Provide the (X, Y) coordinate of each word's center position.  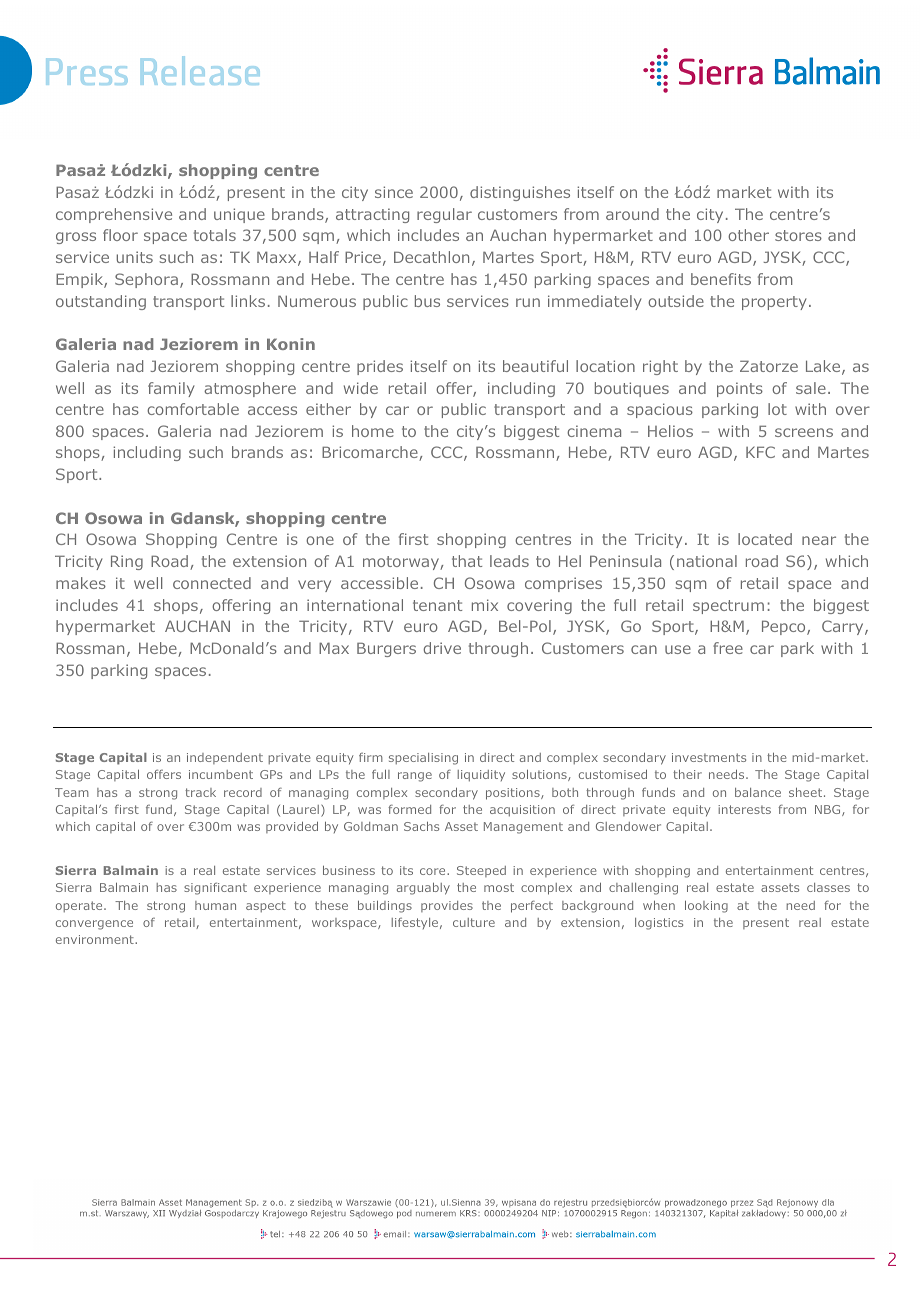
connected (212, 583)
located (765, 539)
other (748, 235)
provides (447, 906)
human (215, 905)
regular (444, 215)
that (467, 561)
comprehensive (114, 215)
